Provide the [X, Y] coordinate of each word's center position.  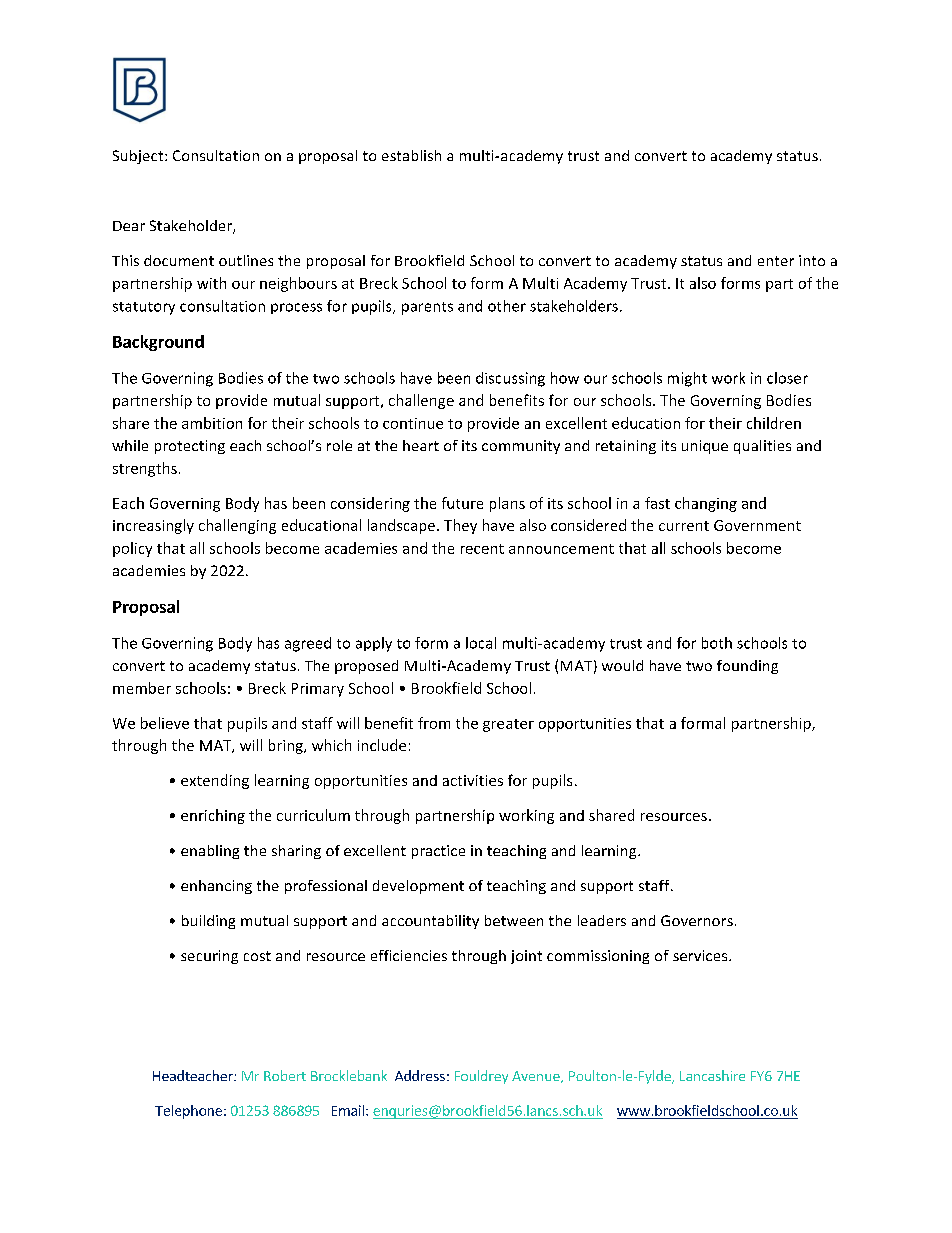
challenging [237, 526]
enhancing [216, 887]
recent [482, 549]
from [434, 723]
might [687, 379]
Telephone [188, 1112]
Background [158, 343]
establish [411, 155]
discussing [510, 379]
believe [165, 723]
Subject [139, 157]
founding [747, 667]
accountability [430, 922]
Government [757, 525]
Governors [697, 920]
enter [776, 261]
